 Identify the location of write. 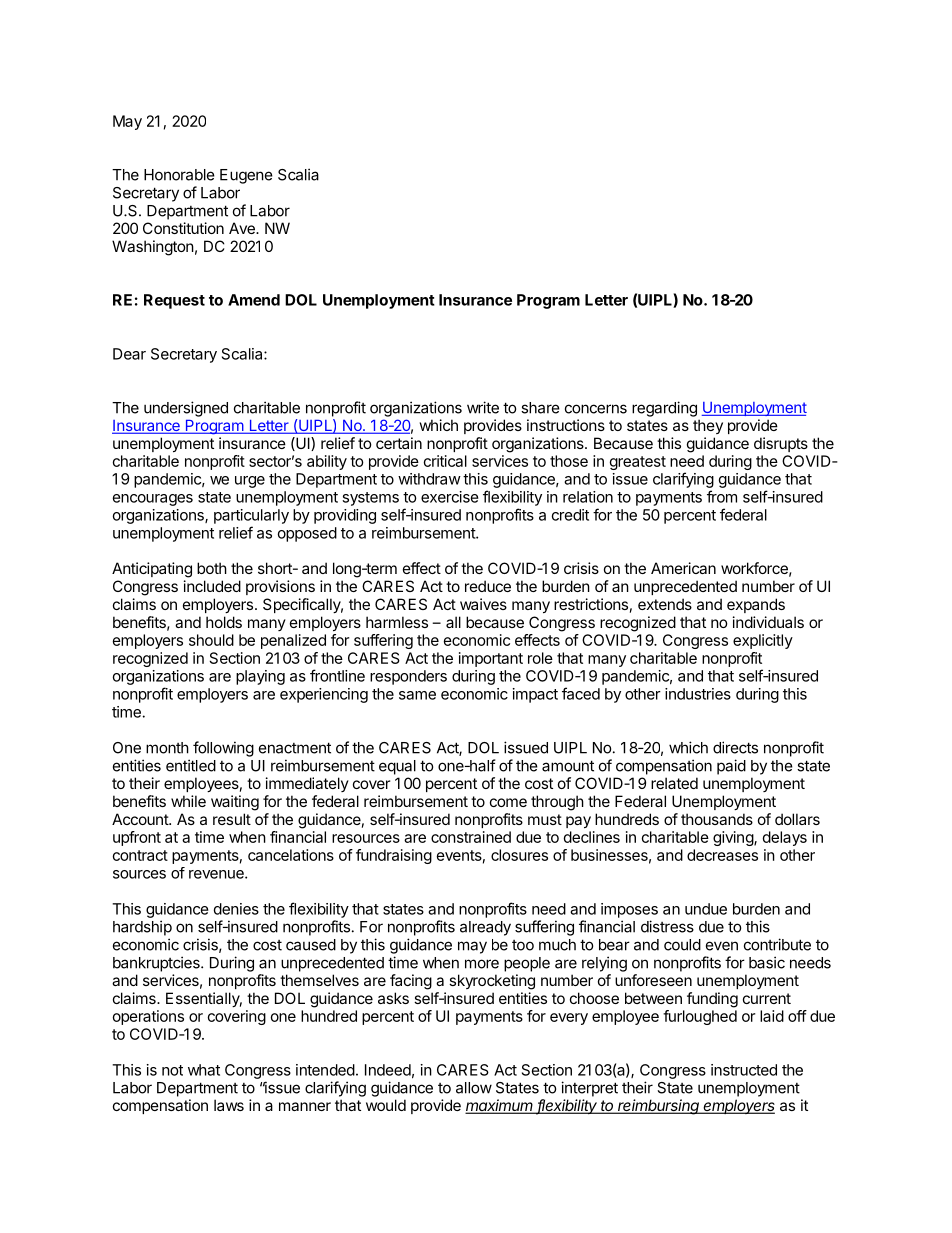
(483, 407).
